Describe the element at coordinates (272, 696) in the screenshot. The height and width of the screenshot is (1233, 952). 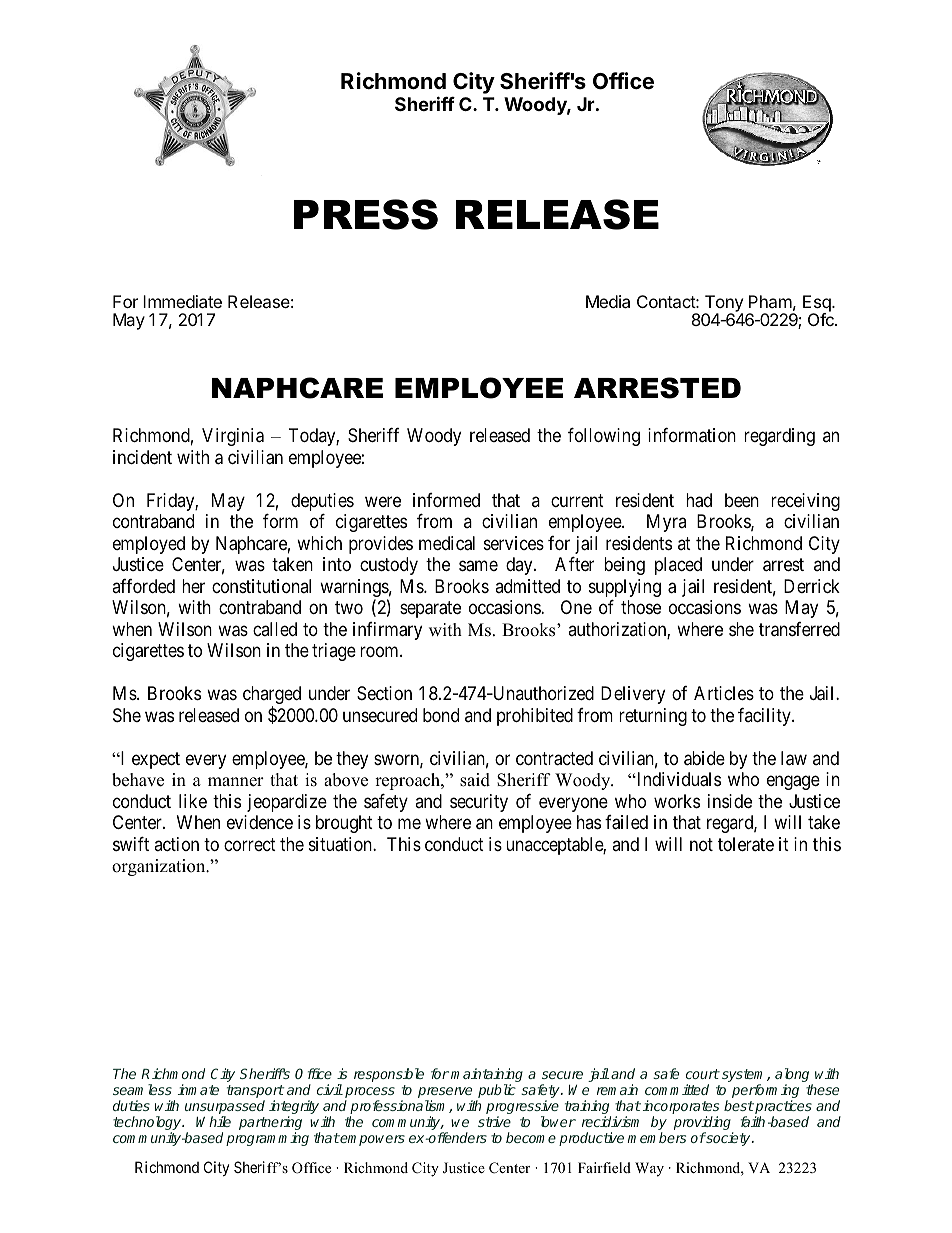
I see `charged` at that location.
